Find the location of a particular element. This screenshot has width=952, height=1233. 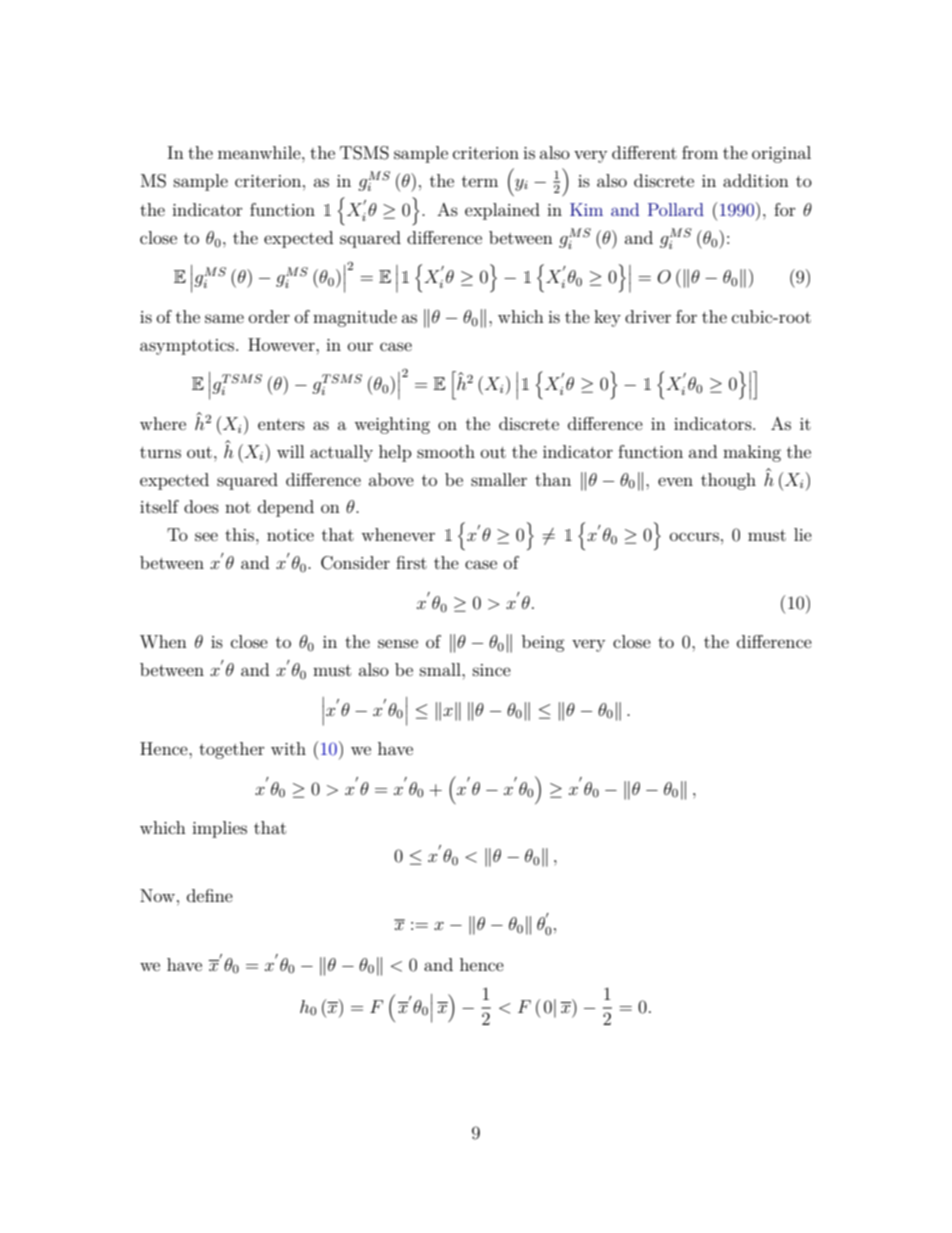

meanwhile is located at coordinates (260, 152).
